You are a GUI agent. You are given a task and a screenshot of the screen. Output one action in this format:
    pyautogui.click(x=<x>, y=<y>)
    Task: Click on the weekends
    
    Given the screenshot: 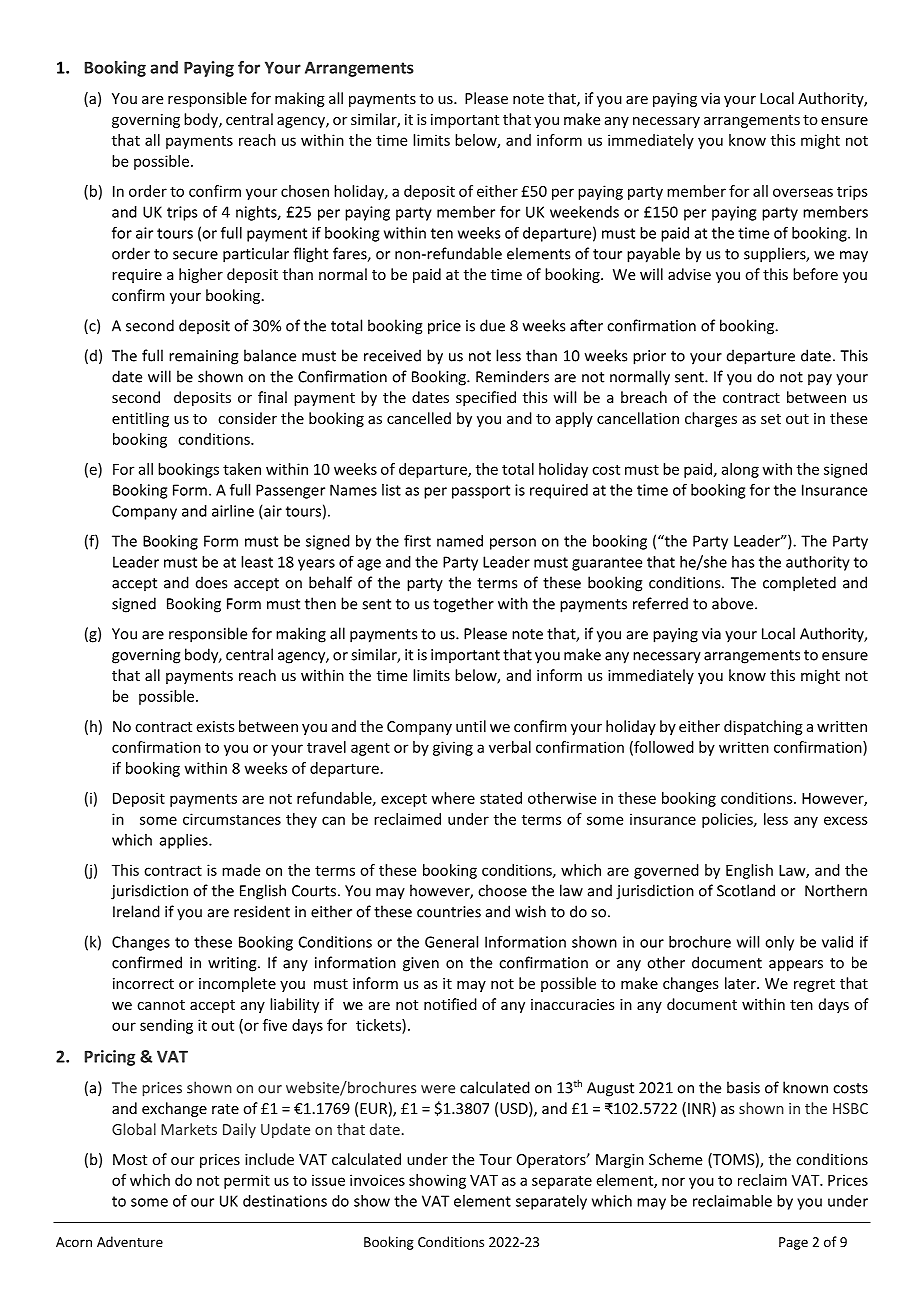 What is the action you would take?
    pyautogui.click(x=584, y=212)
